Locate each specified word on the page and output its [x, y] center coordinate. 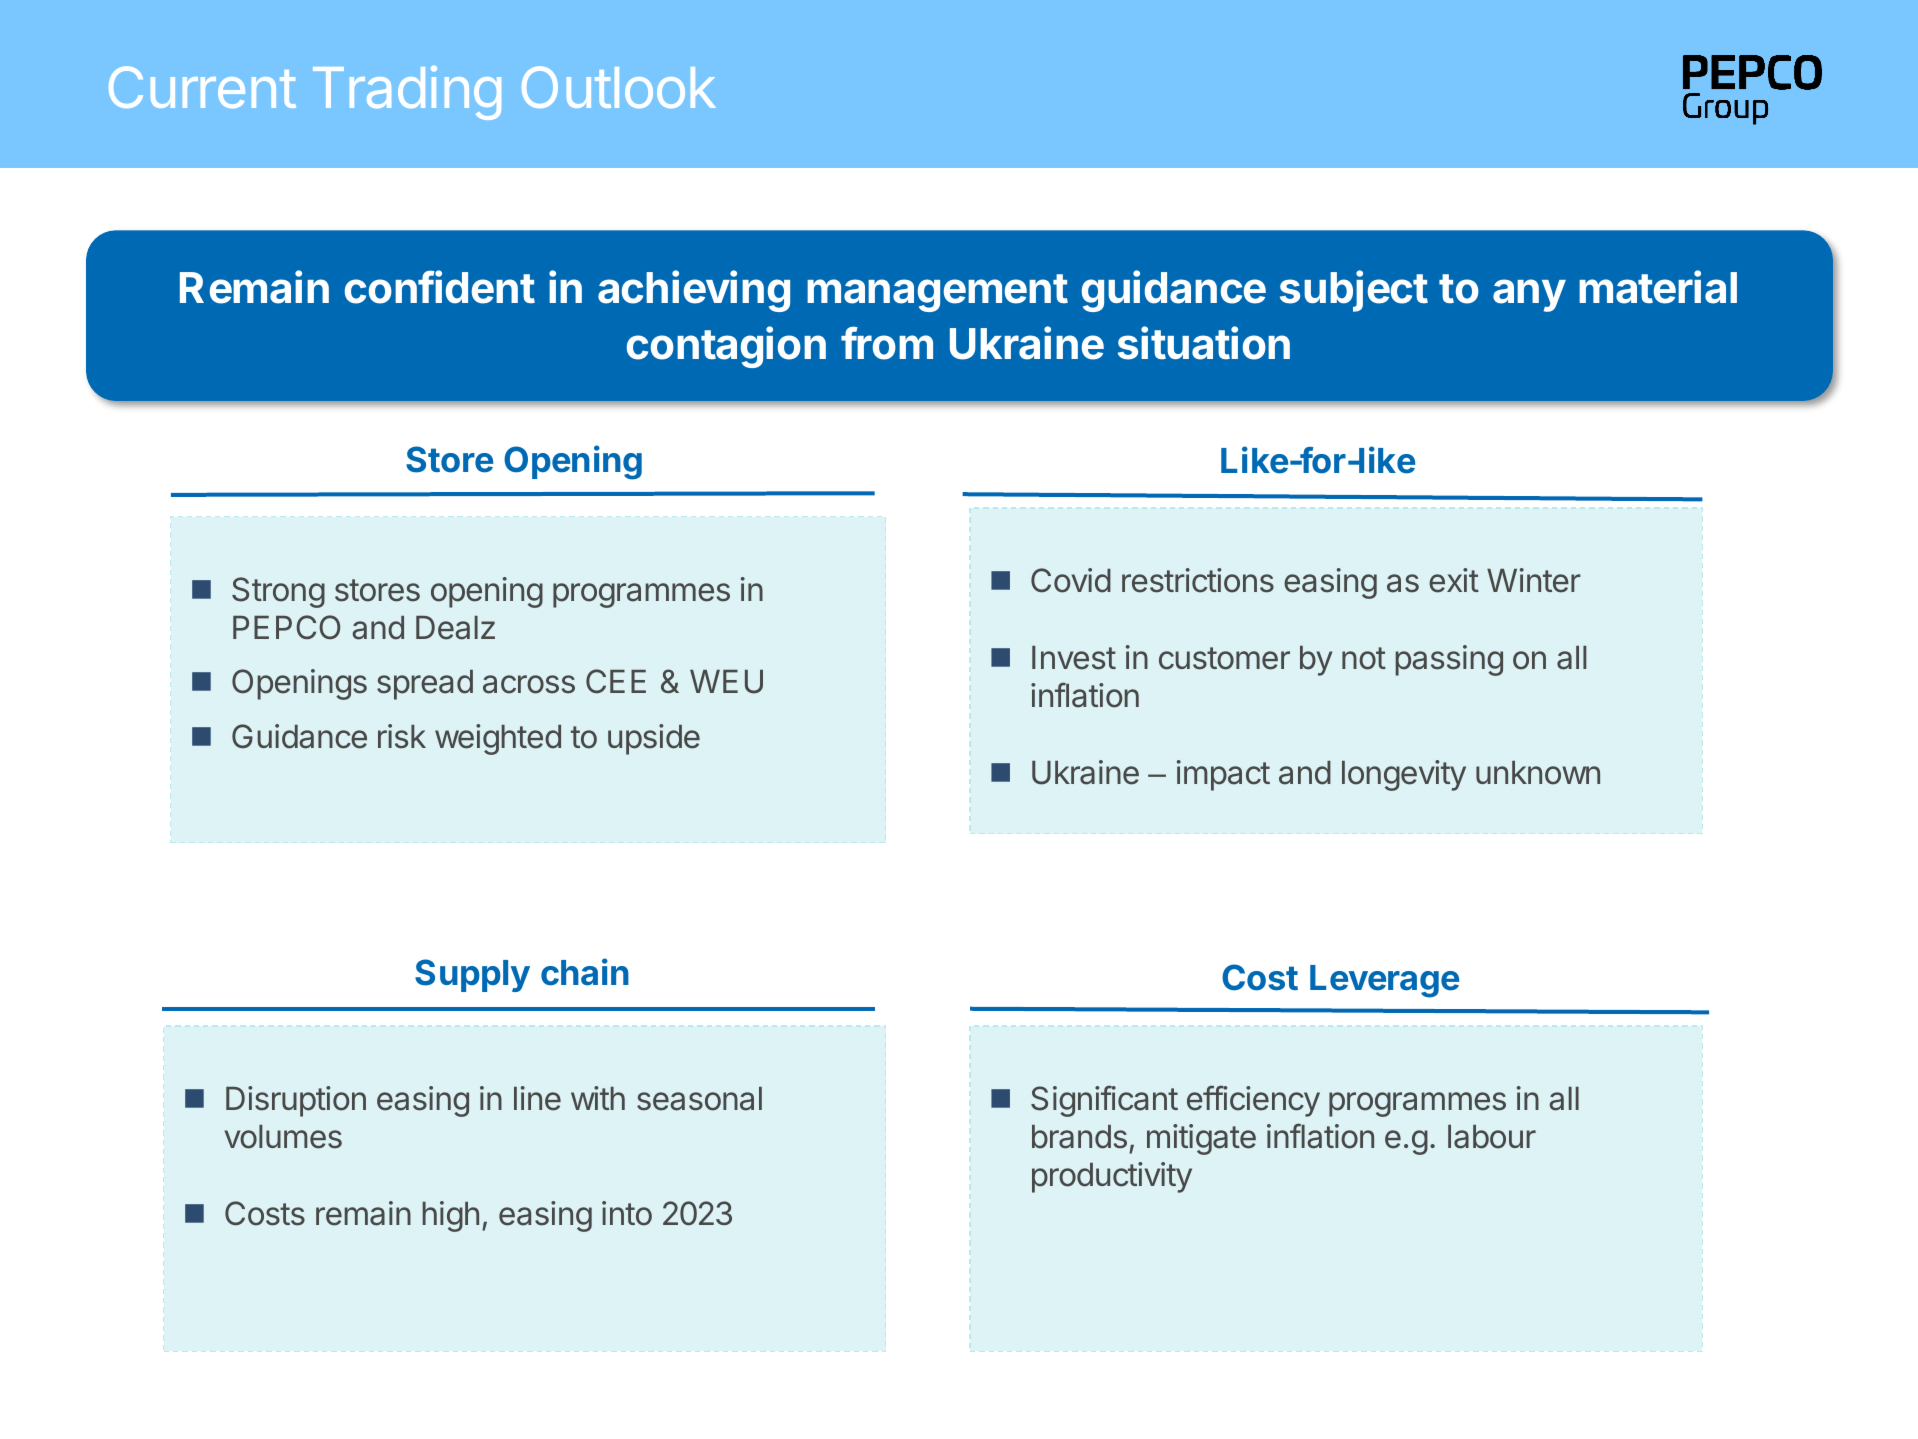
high [451, 1216]
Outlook [619, 87]
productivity [1112, 1177]
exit [1454, 580]
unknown [1538, 773]
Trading [407, 93]
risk [402, 736]
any [1529, 295]
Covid [1071, 580]
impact [1223, 775]
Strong [278, 592]
